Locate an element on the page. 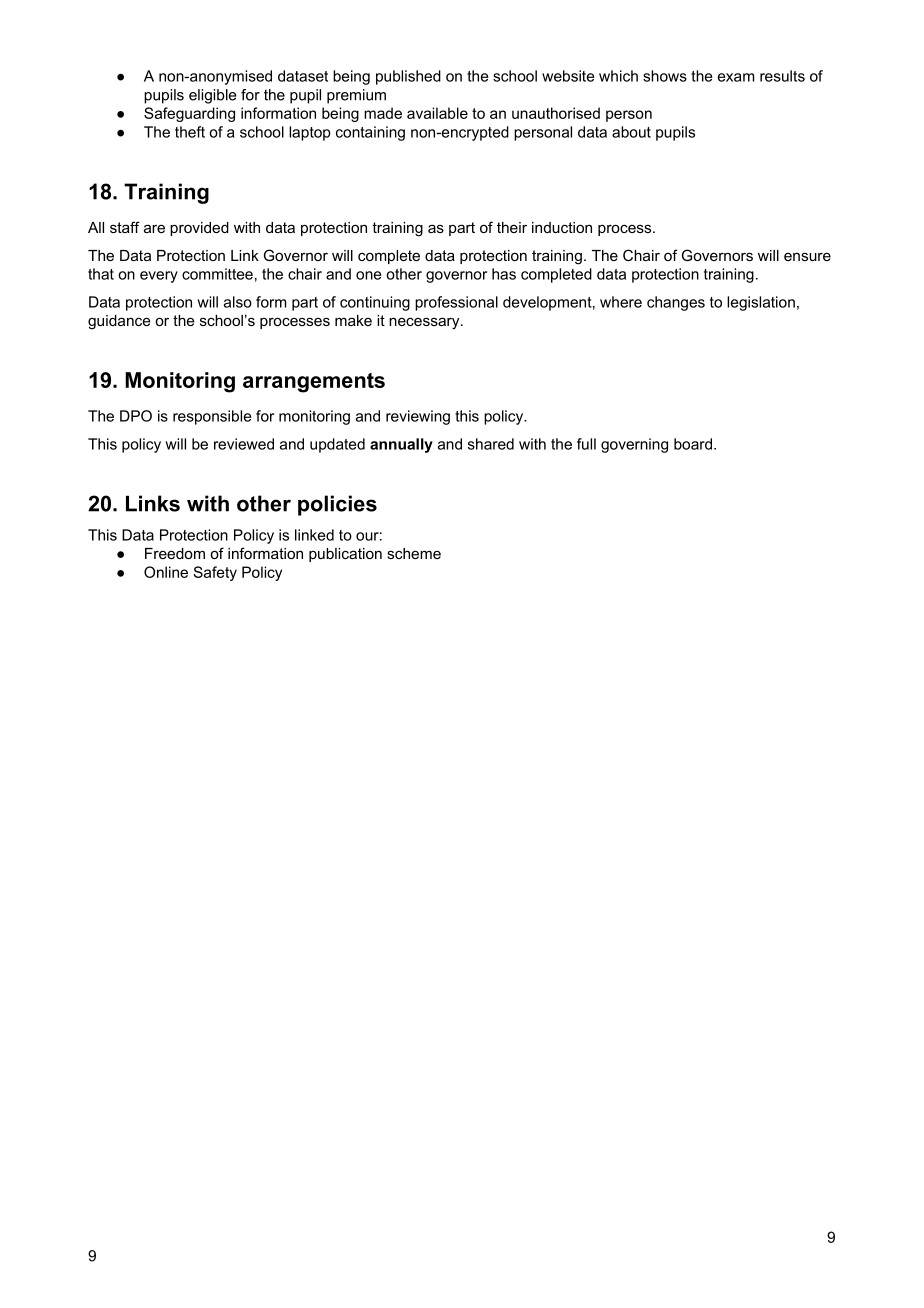 The image size is (924, 1308). published is located at coordinates (408, 77).
